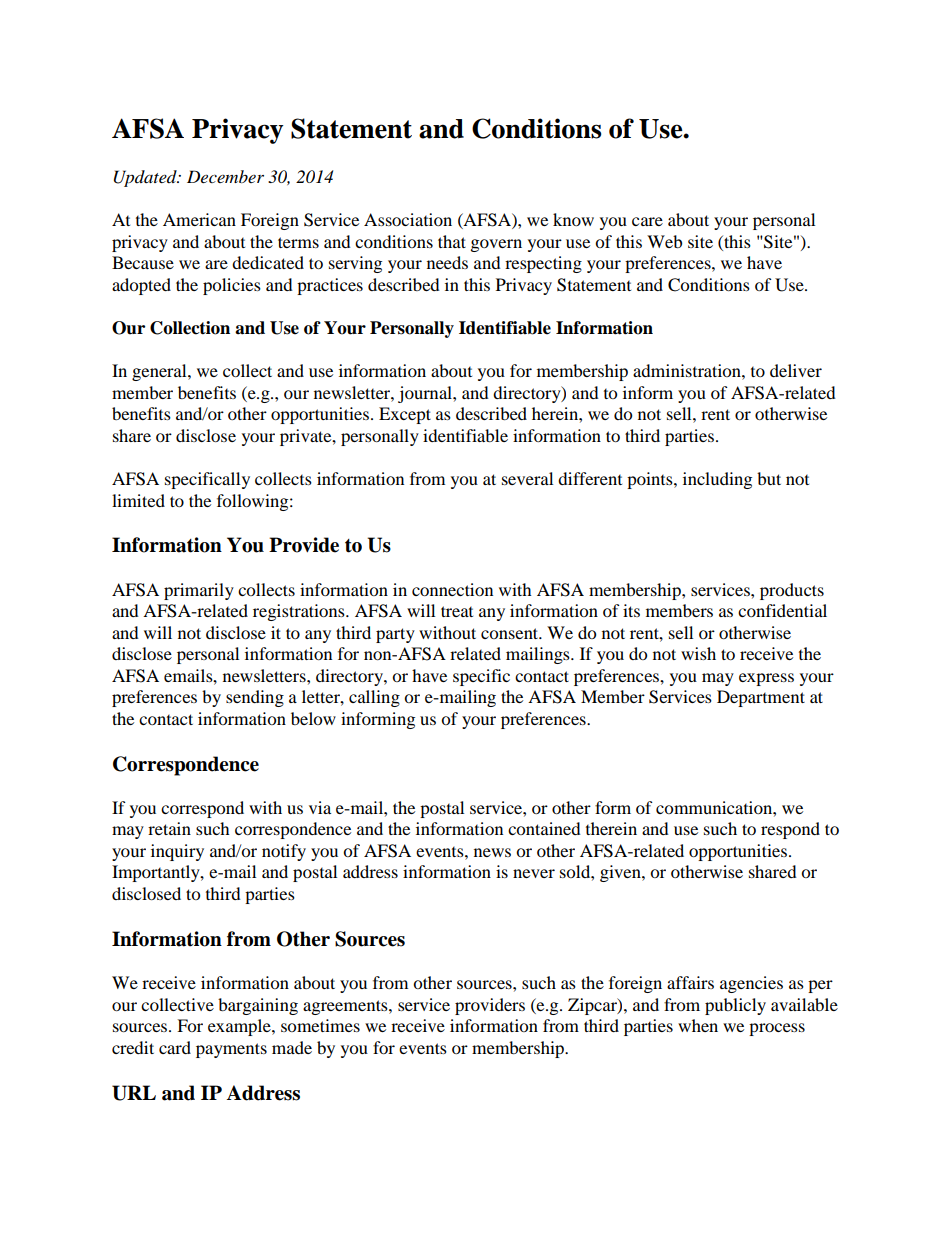 This document has height=1233, width=952. What do you see at coordinates (621, 873) in the document?
I see `given` at bounding box center [621, 873].
